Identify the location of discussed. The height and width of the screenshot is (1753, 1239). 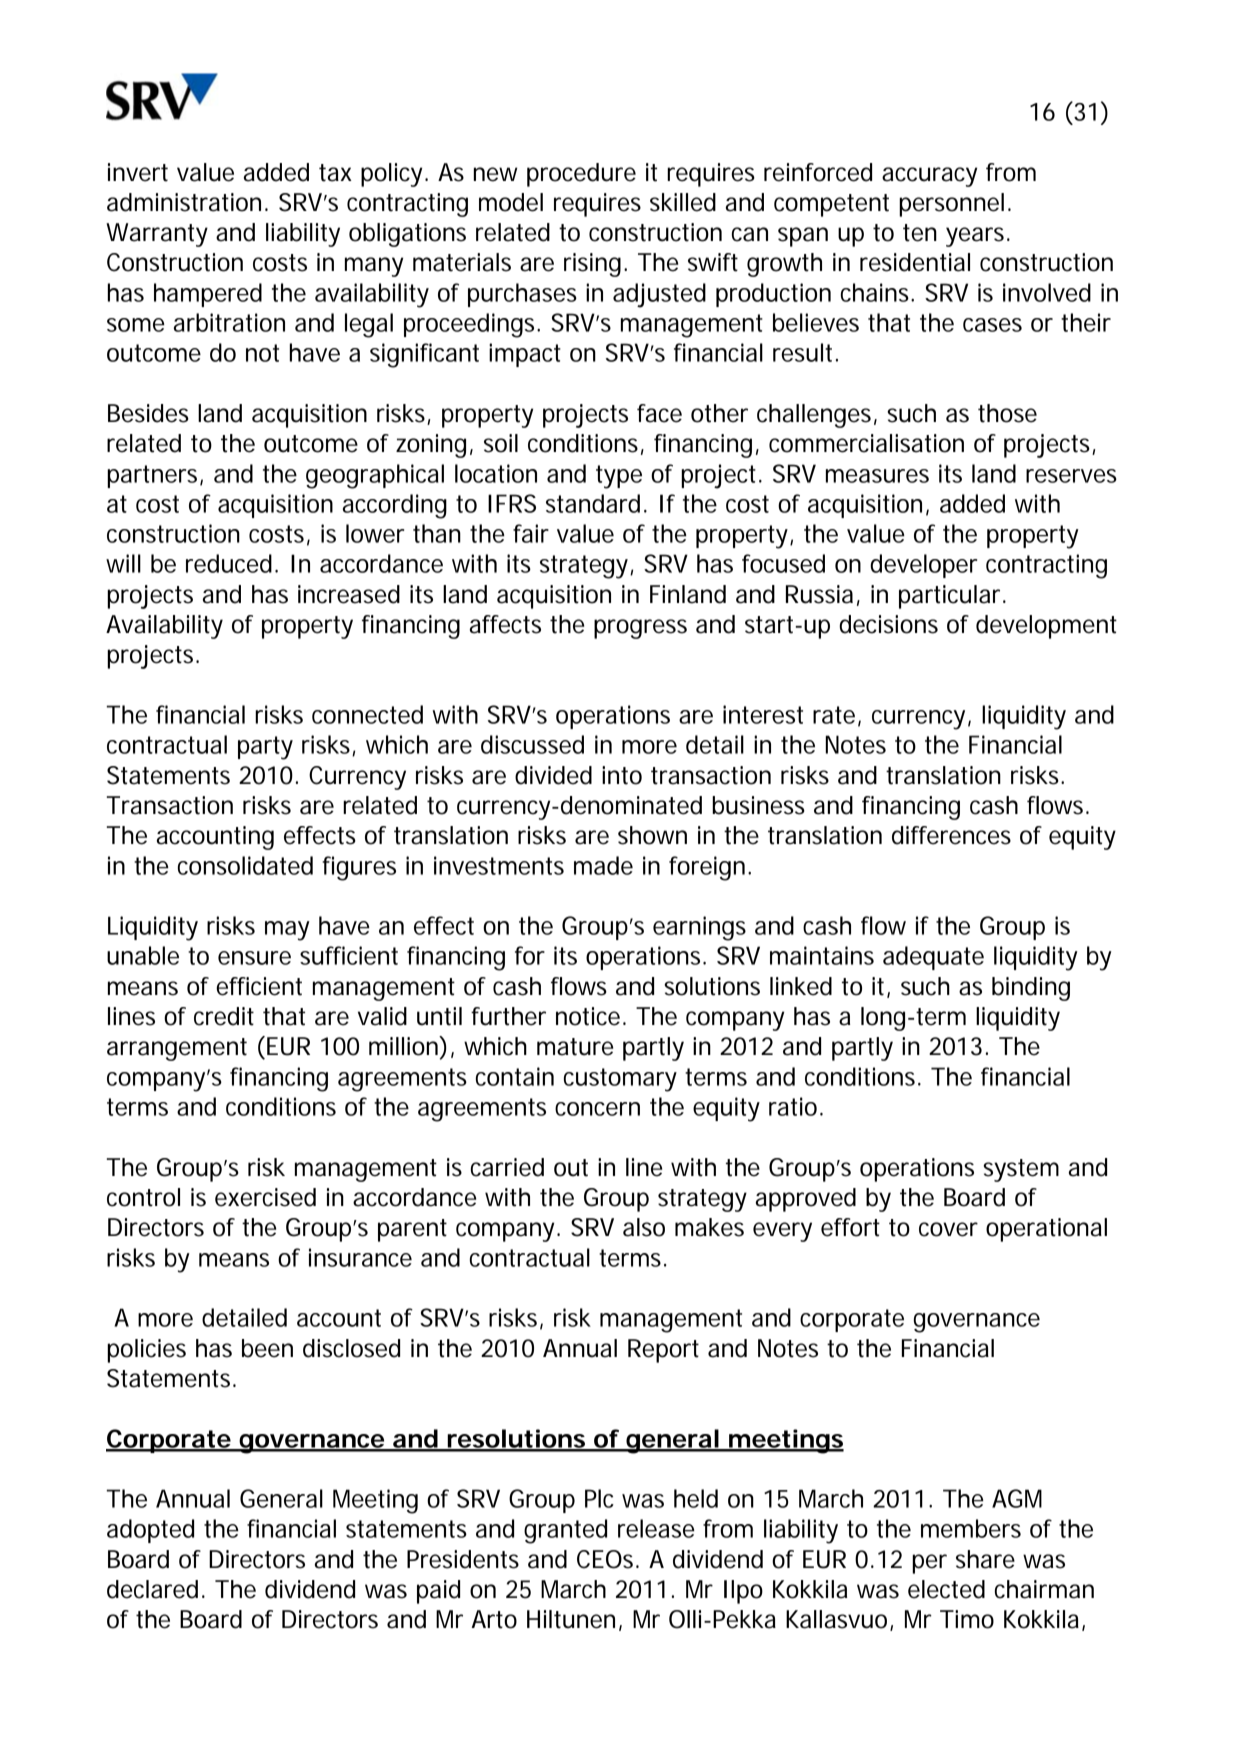
(532, 744).
